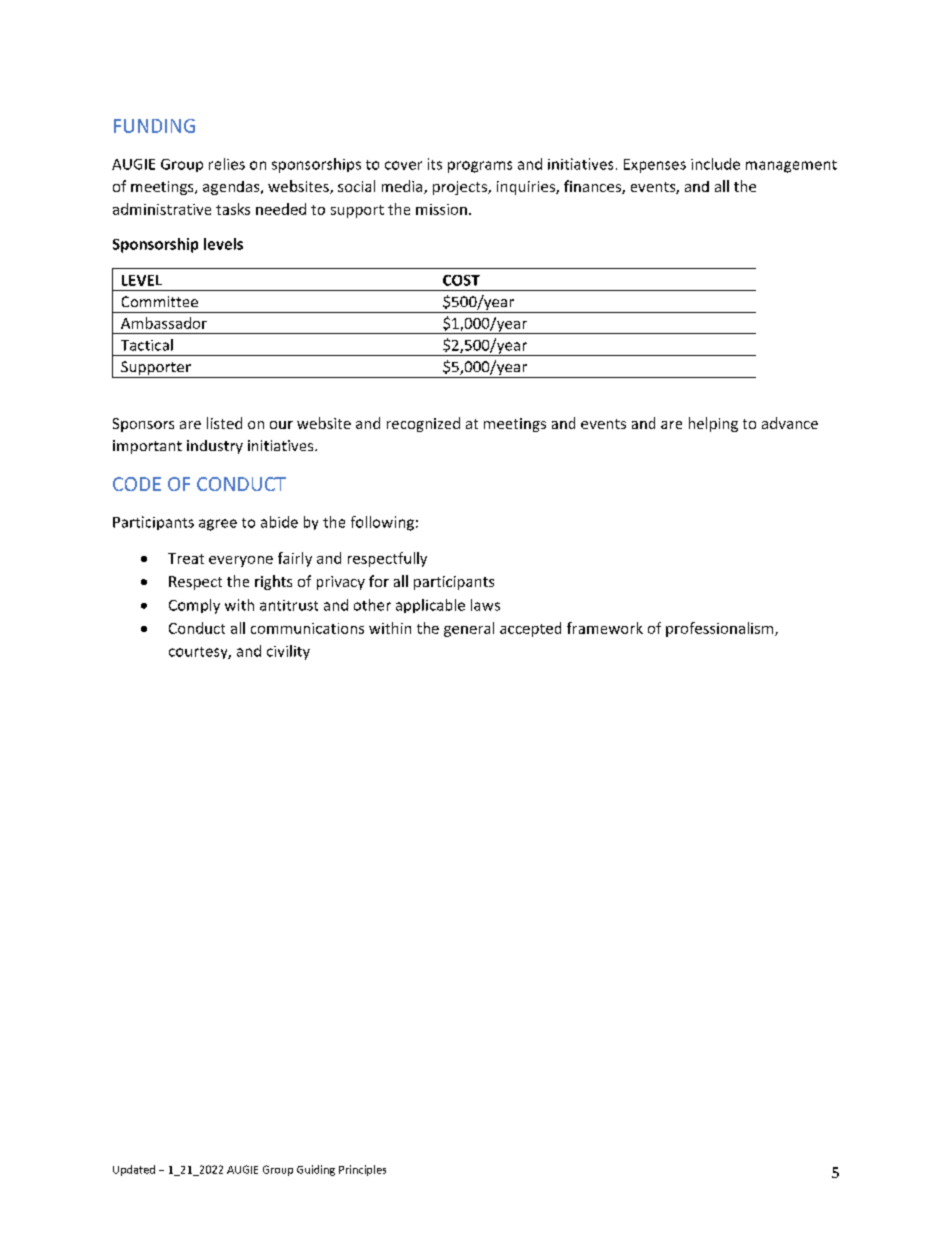 The image size is (952, 1233). Describe the element at coordinates (721, 629) in the screenshot. I see `professionalism` at that location.
